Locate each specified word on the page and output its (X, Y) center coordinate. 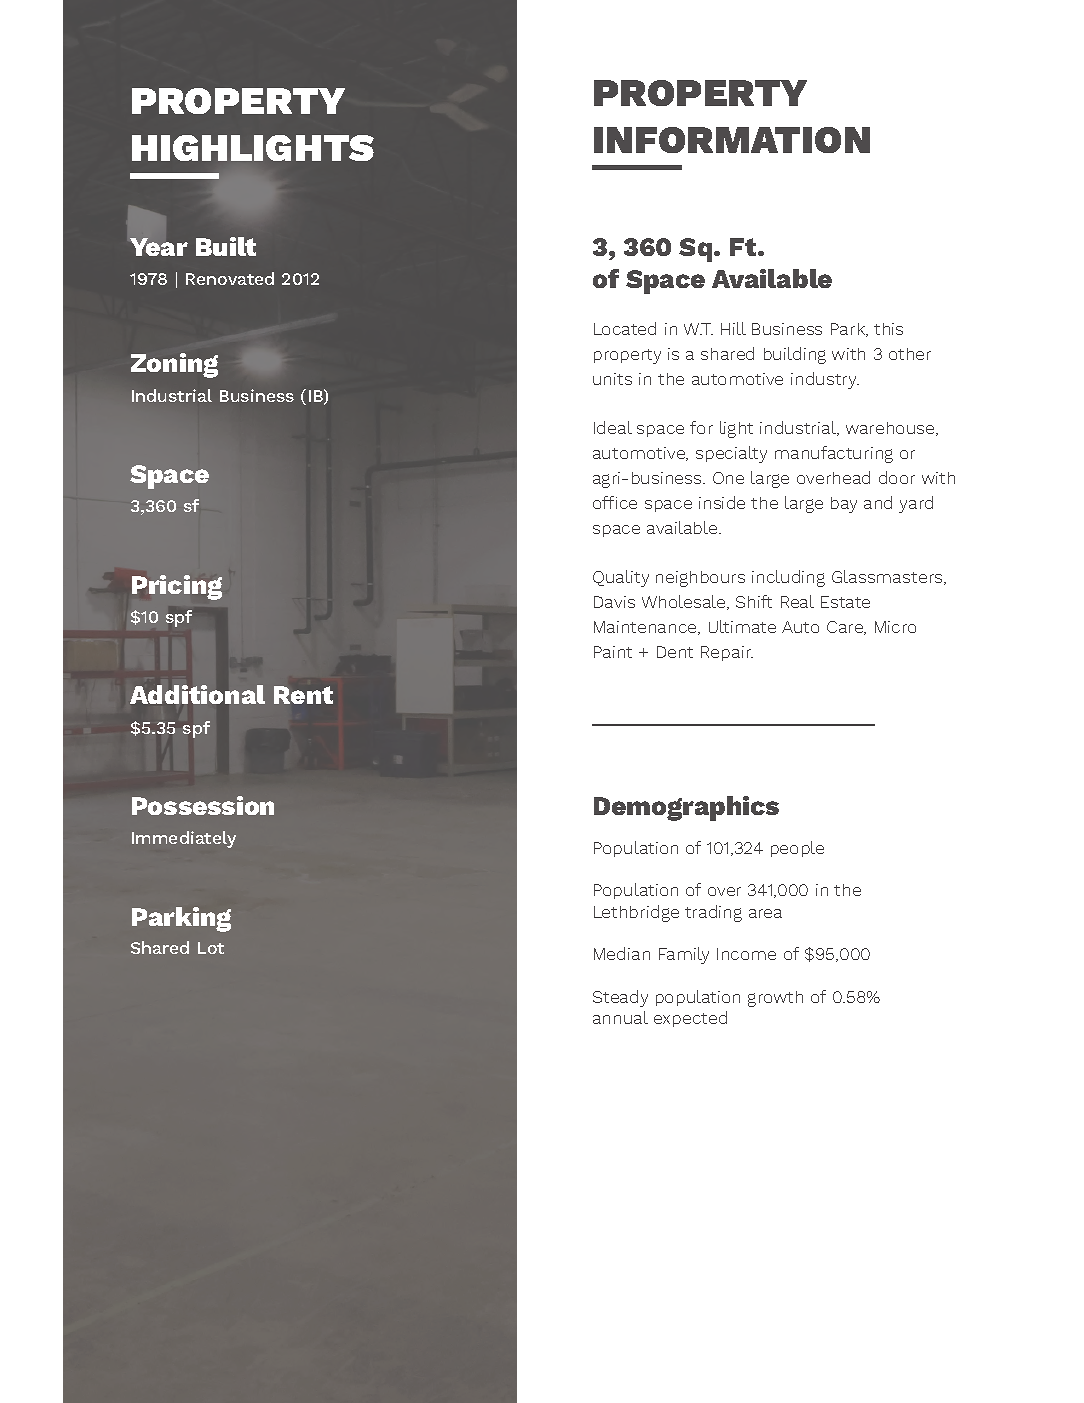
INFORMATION (732, 140)
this (888, 329)
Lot (211, 948)
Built (226, 246)
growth (775, 999)
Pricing (177, 587)
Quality (621, 578)
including (788, 578)
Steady (620, 998)
